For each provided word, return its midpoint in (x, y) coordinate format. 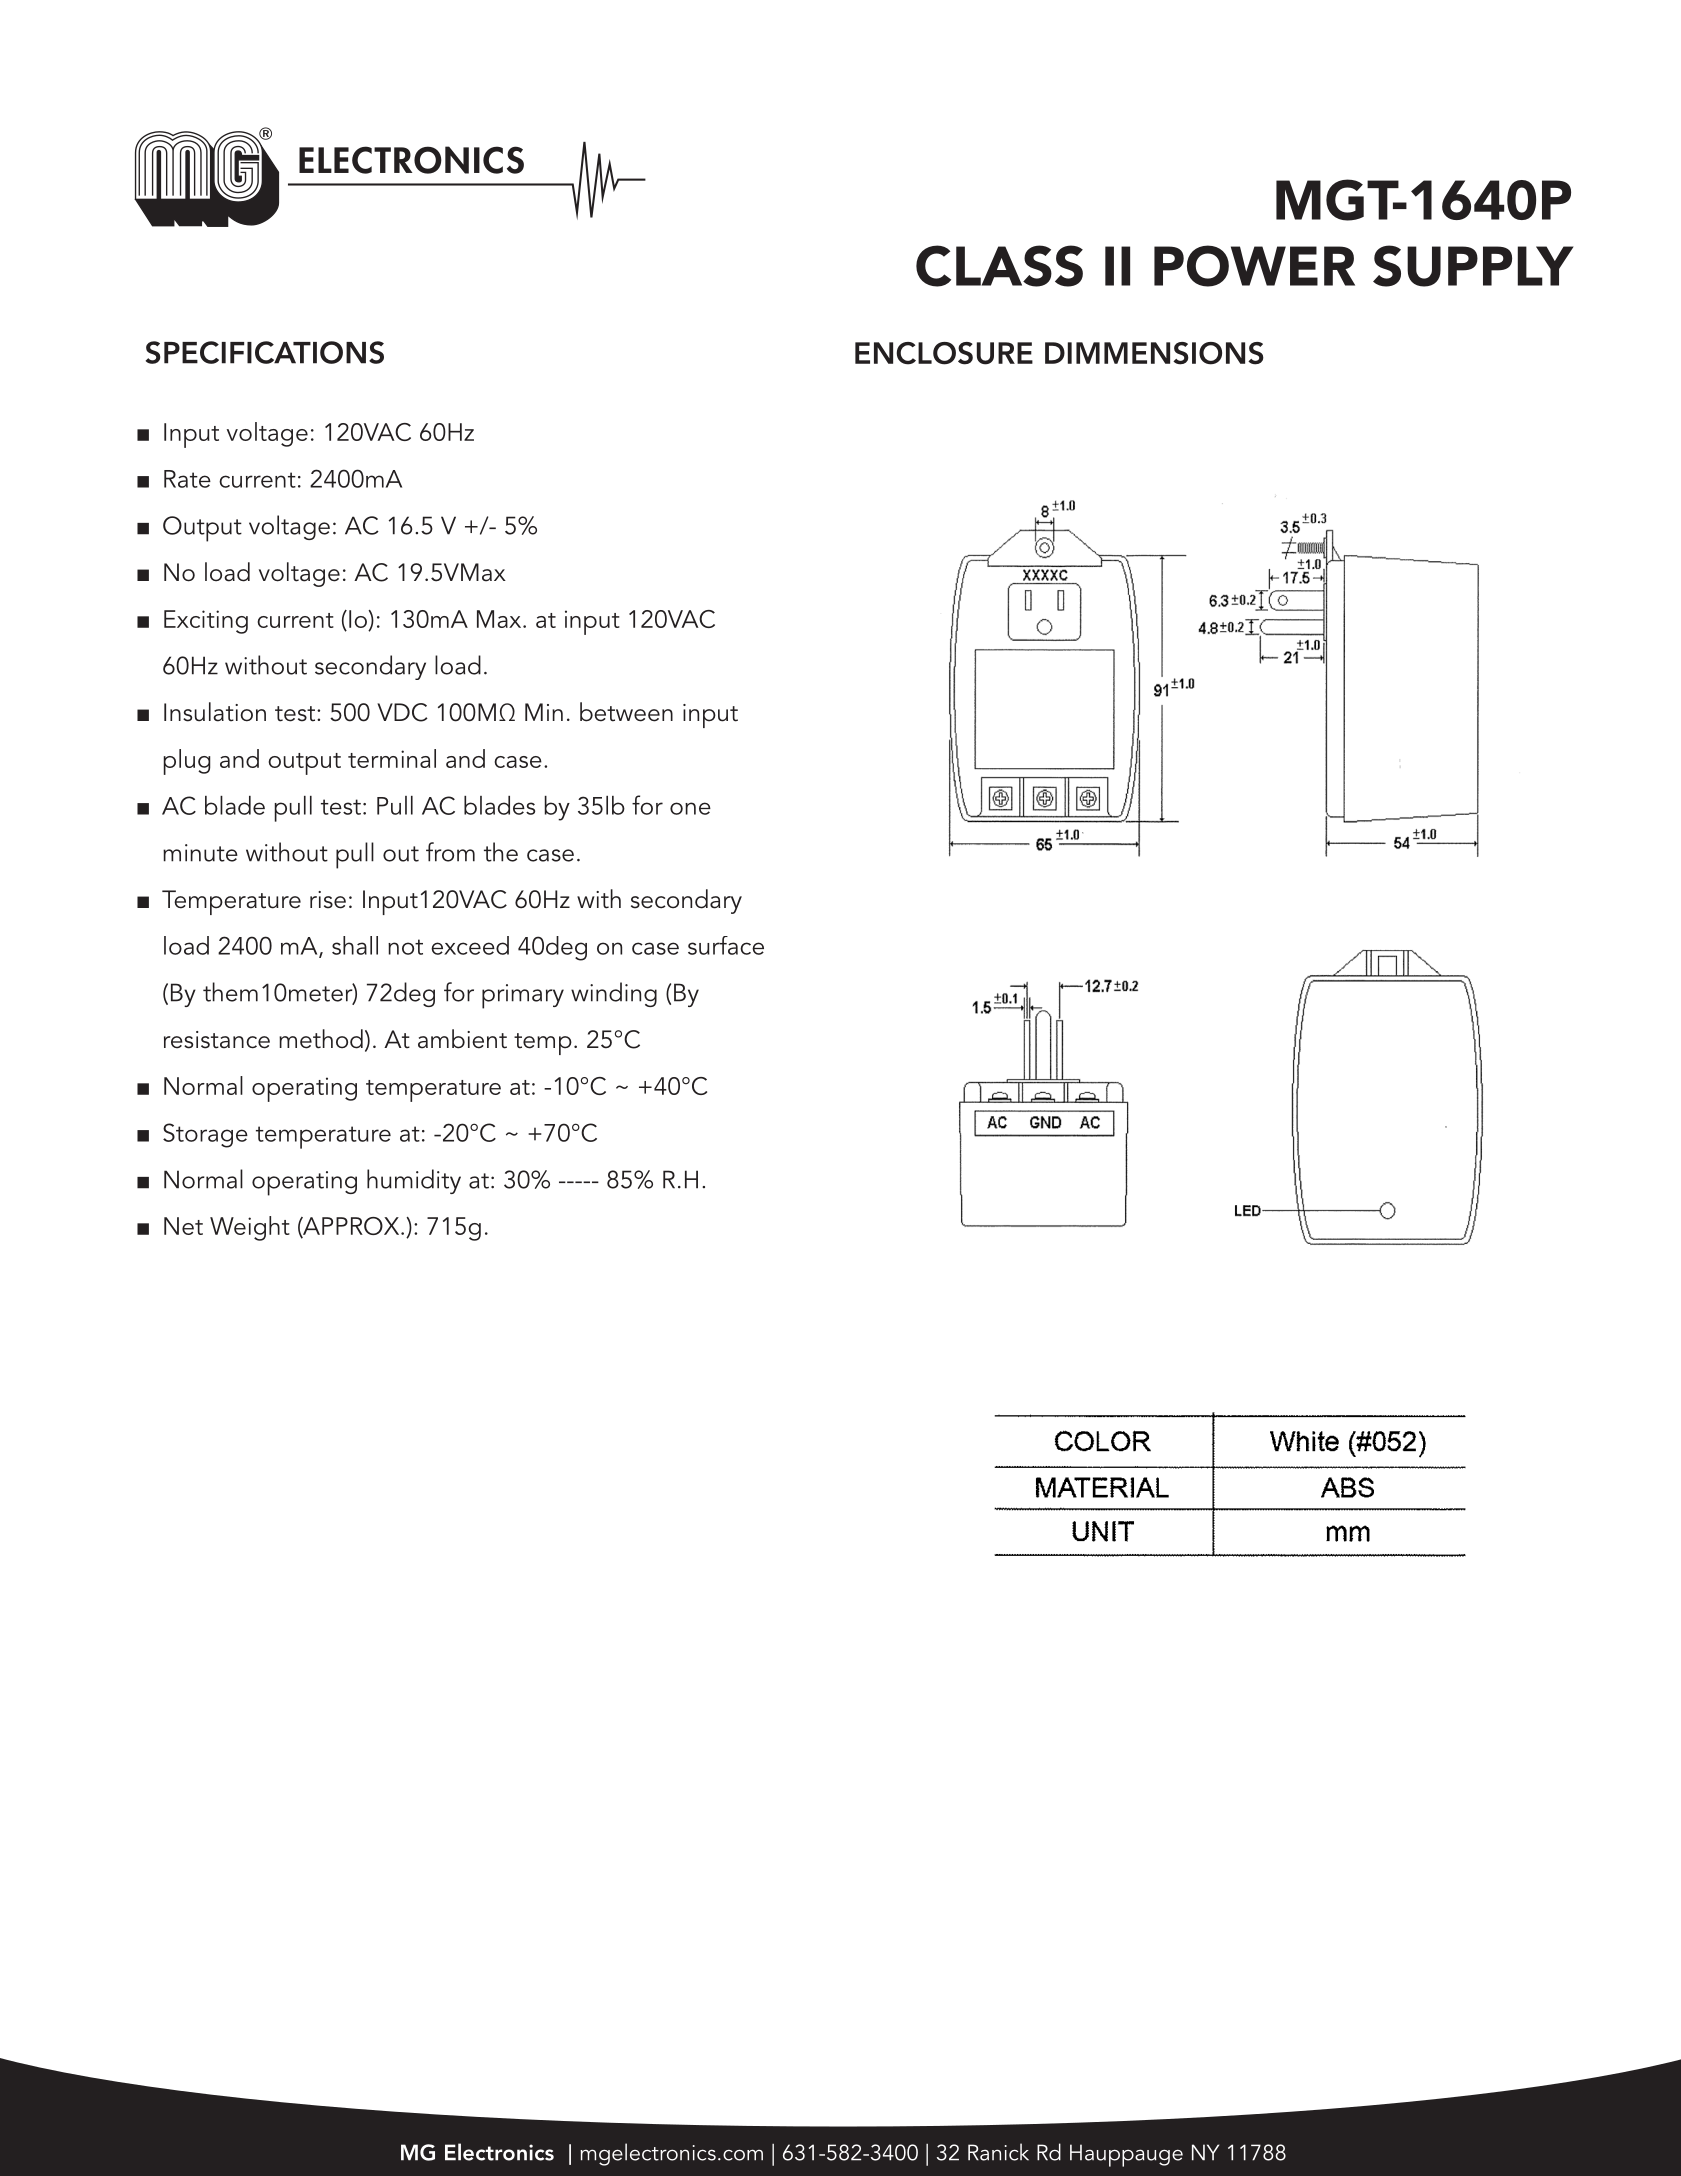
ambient (462, 1039)
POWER (1254, 266)
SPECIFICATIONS (265, 352)
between (626, 712)
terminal (392, 758)
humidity (414, 1181)
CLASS (999, 266)
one (690, 808)
